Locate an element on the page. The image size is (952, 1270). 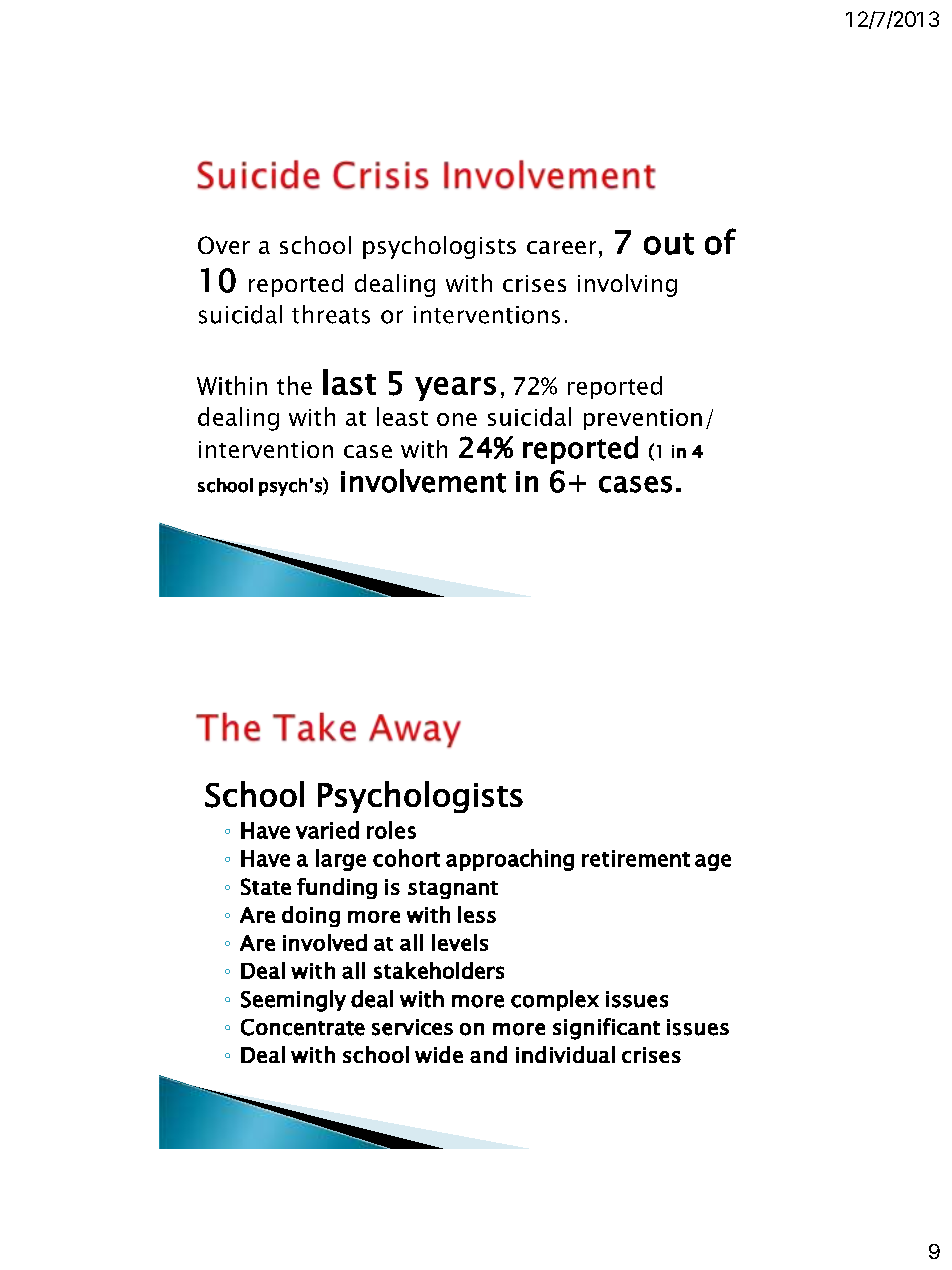
Over is located at coordinates (224, 245).
